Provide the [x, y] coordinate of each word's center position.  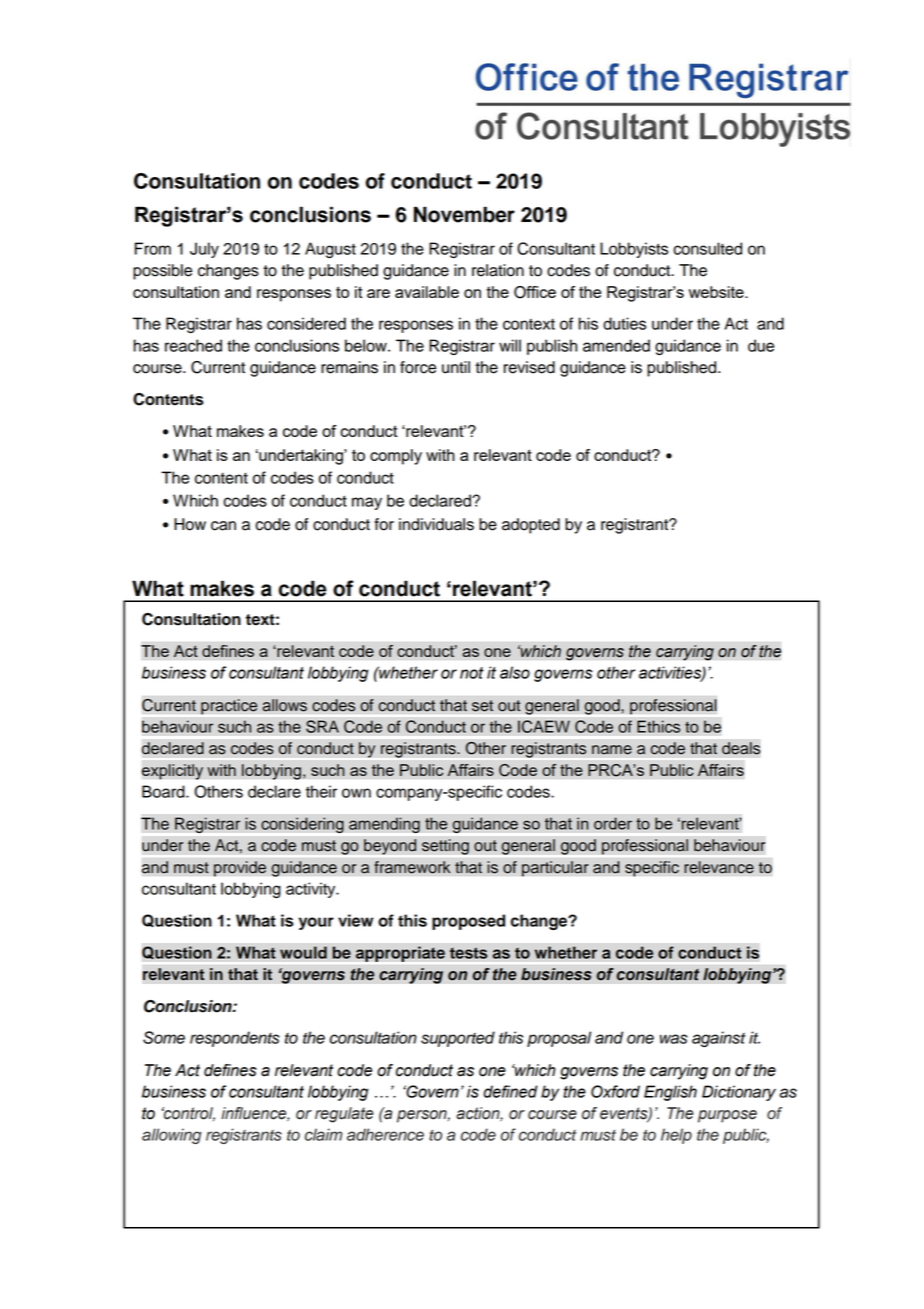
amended [616, 345]
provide [240, 869]
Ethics [658, 726]
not [472, 673]
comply [396, 457]
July [204, 250]
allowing [172, 1136]
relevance [719, 867]
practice [229, 707]
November [464, 214]
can [223, 526]
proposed [468, 922]
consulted [707, 248]
